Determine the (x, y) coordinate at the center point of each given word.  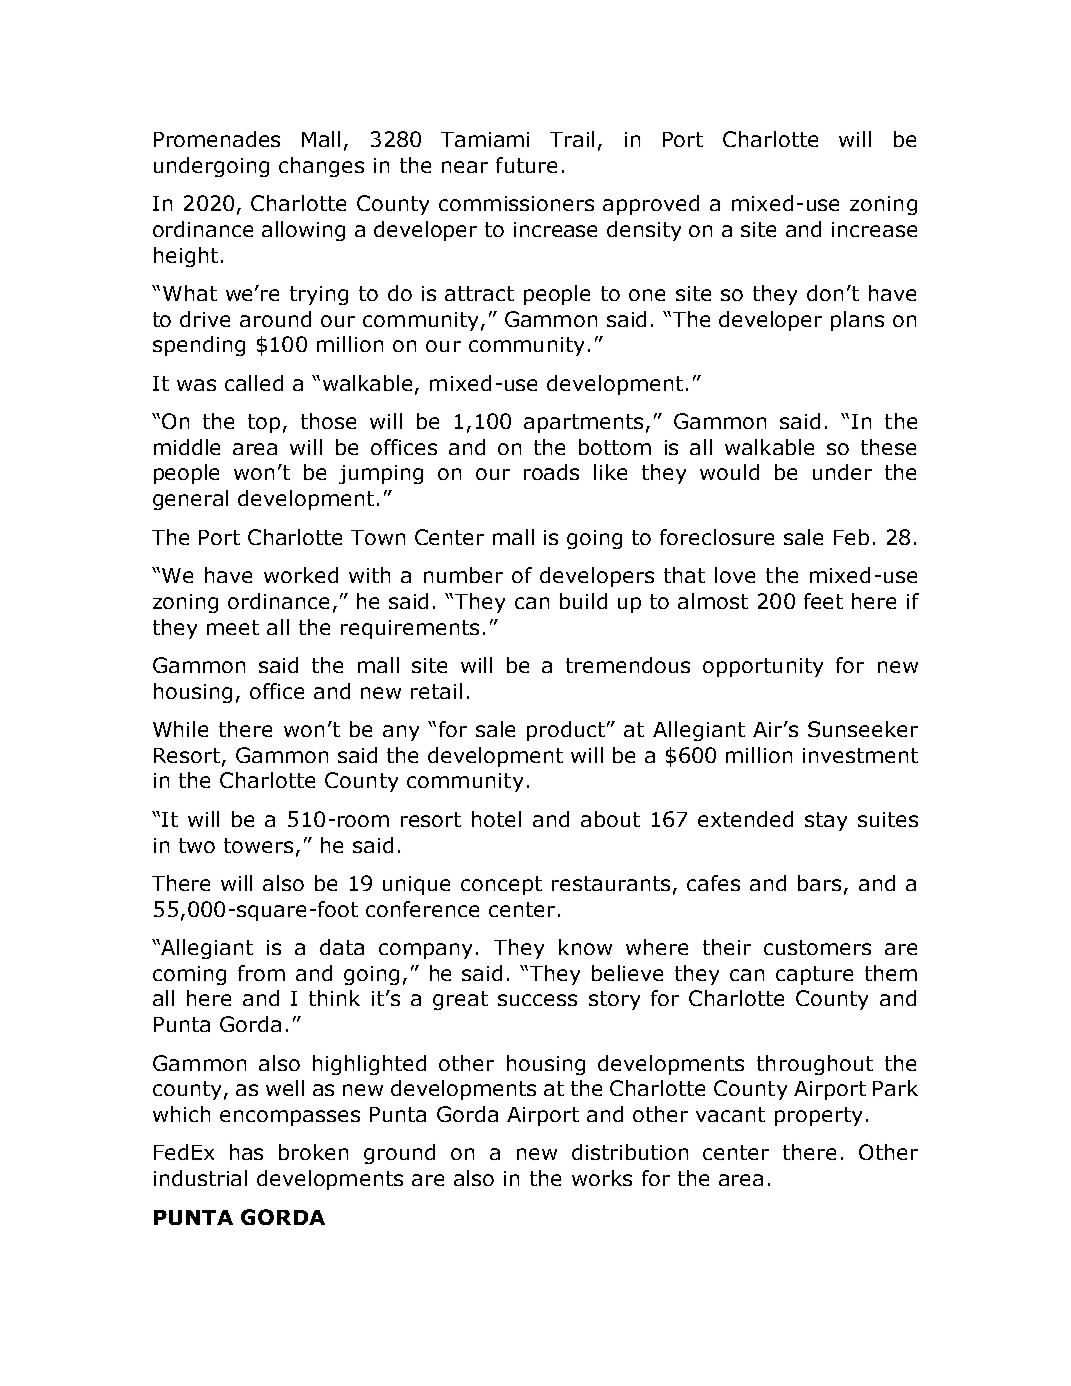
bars (819, 883)
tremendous (628, 665)
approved (651, 205)
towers (258, 845)
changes (321, 167)
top (264, 423)
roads (551, 472)
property (818, 1116)
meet (233, 627)
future (526, 165)
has (246, 1152)
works (602, 1178)
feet (823, 601)
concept (501, 885)
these (888, 447)
